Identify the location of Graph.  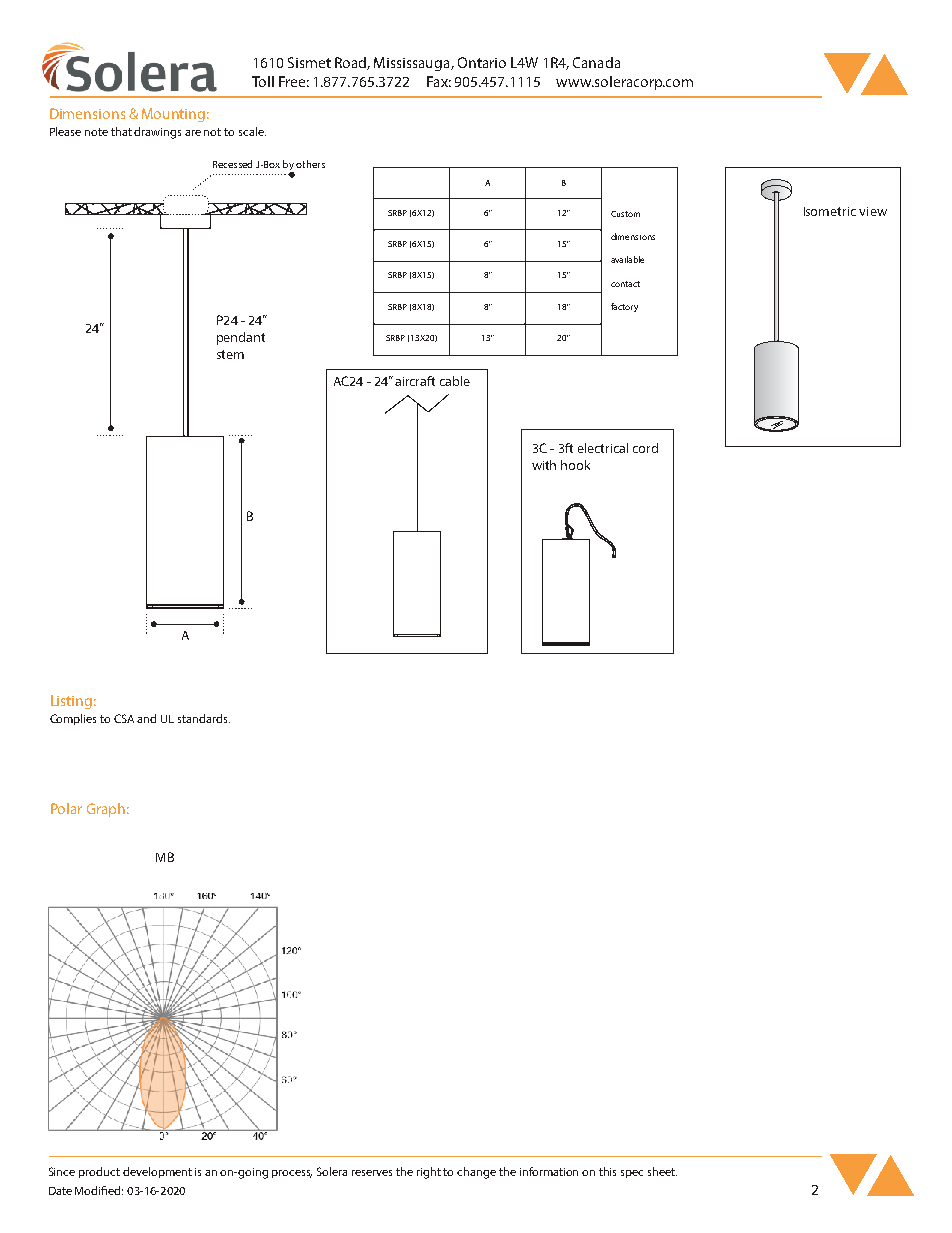
(106, 810).
